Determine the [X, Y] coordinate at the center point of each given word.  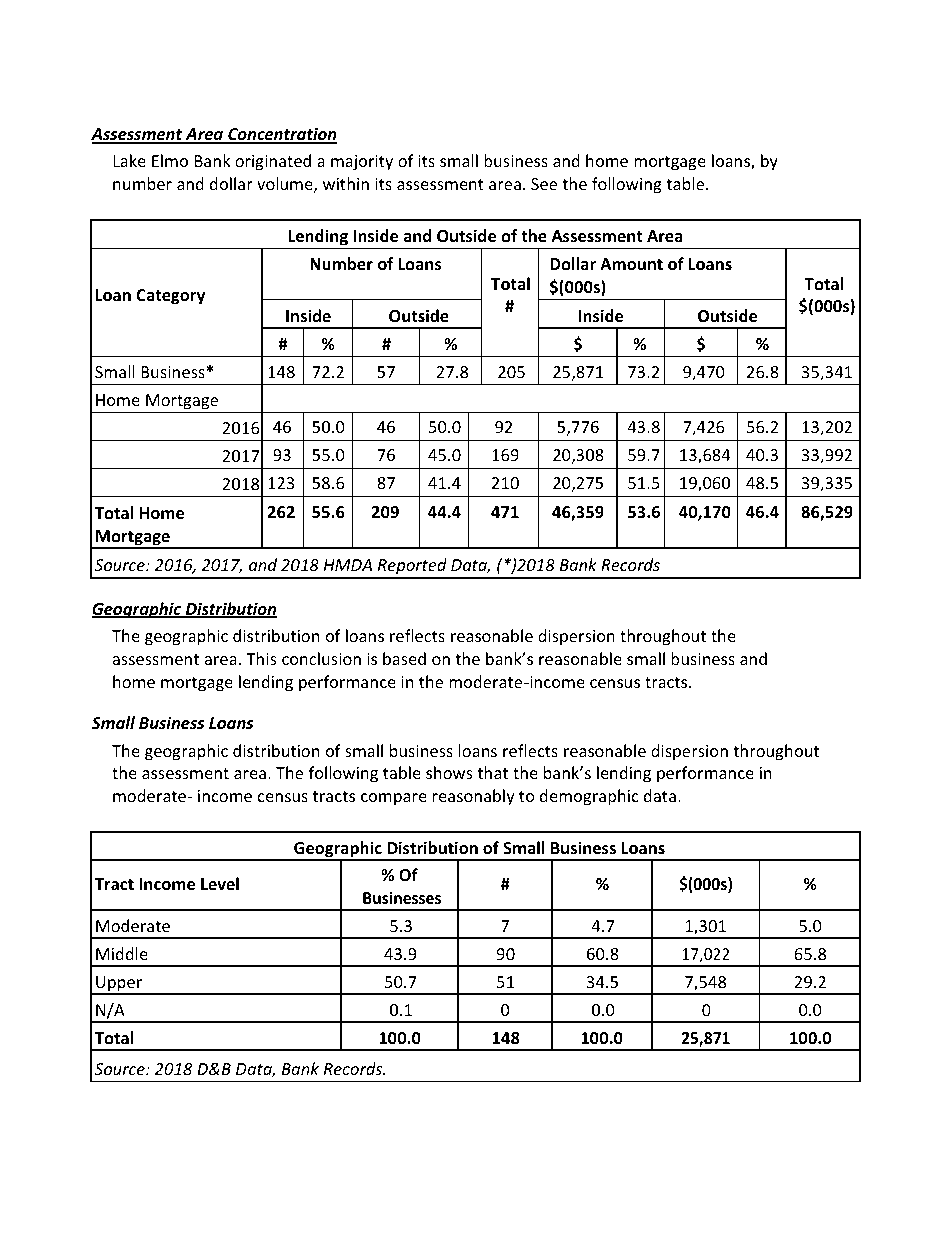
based [404, 658]
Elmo [170, 160]
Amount [631, 264]
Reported [412, 568]
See [544, 184]
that [493, 772]
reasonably [474, 797]
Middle [122, 953]
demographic [589, 797]
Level [220, 883]
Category [170, 297]
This [261, 658]
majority [362, 163]
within [346, 183]
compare [394, 799]
